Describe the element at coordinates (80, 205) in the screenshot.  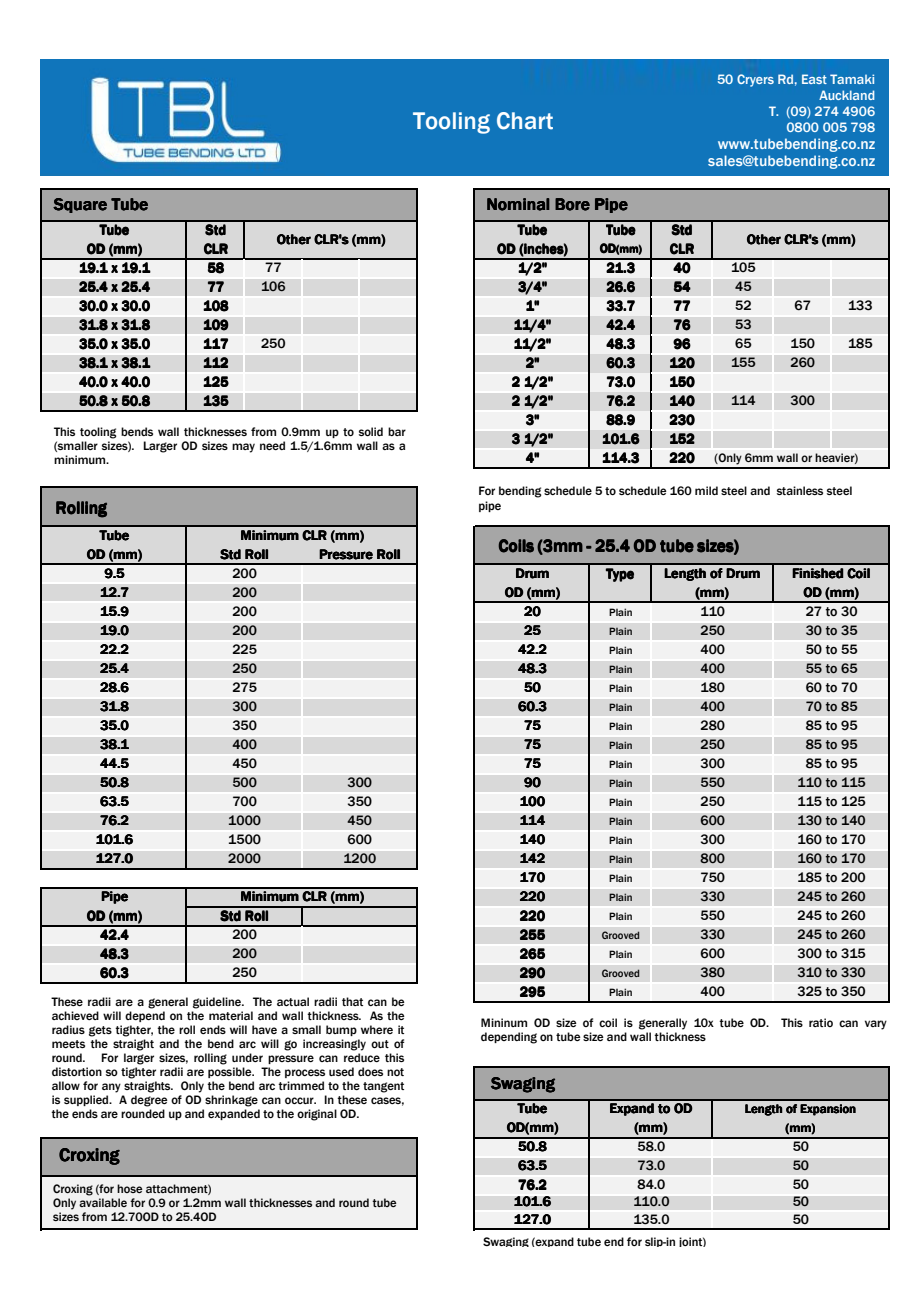
I see `Square` at that location.
